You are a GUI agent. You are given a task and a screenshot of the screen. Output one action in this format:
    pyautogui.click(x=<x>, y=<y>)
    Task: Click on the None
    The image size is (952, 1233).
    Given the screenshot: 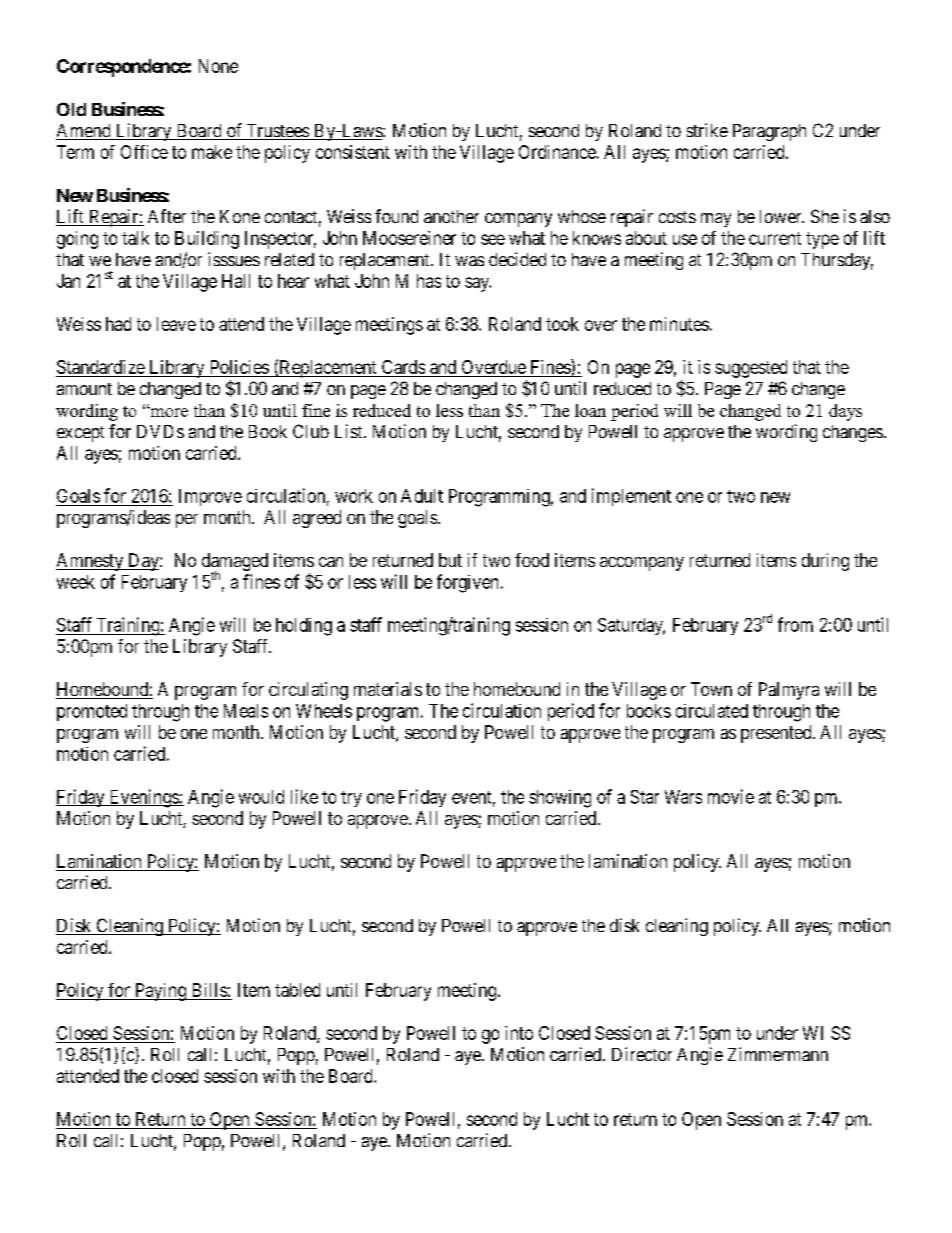 What is the action you would take?
    pyautogui.click(x=218, y=66)
